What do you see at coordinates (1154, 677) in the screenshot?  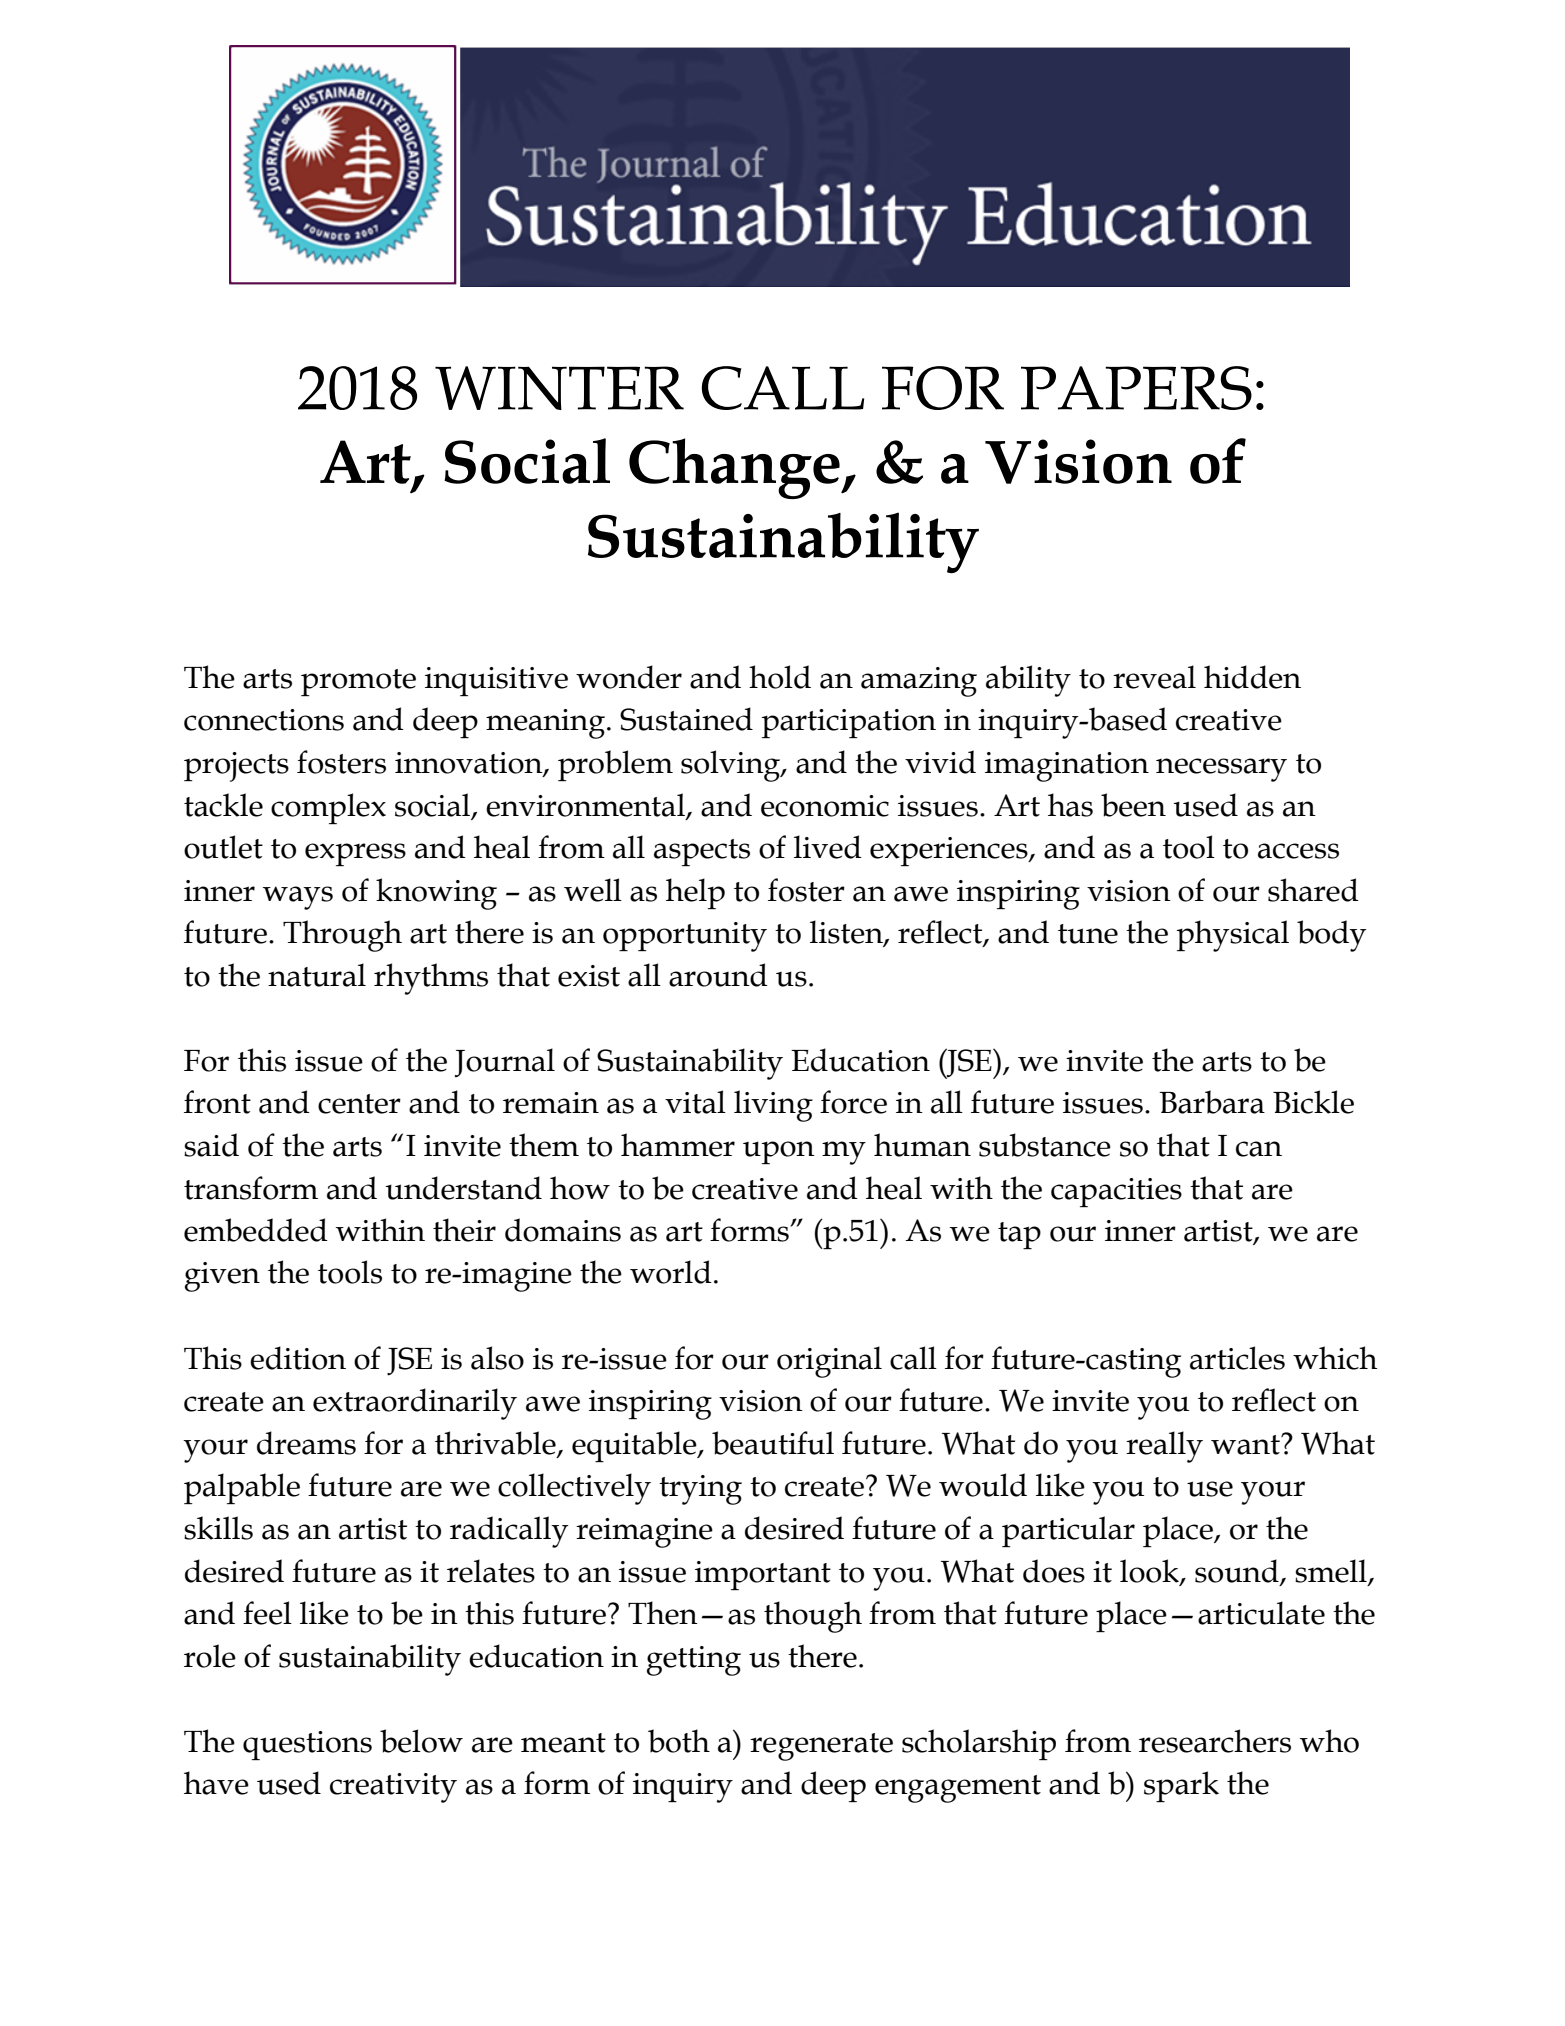 I see `reveal` at bounding box center [1154, 677].
